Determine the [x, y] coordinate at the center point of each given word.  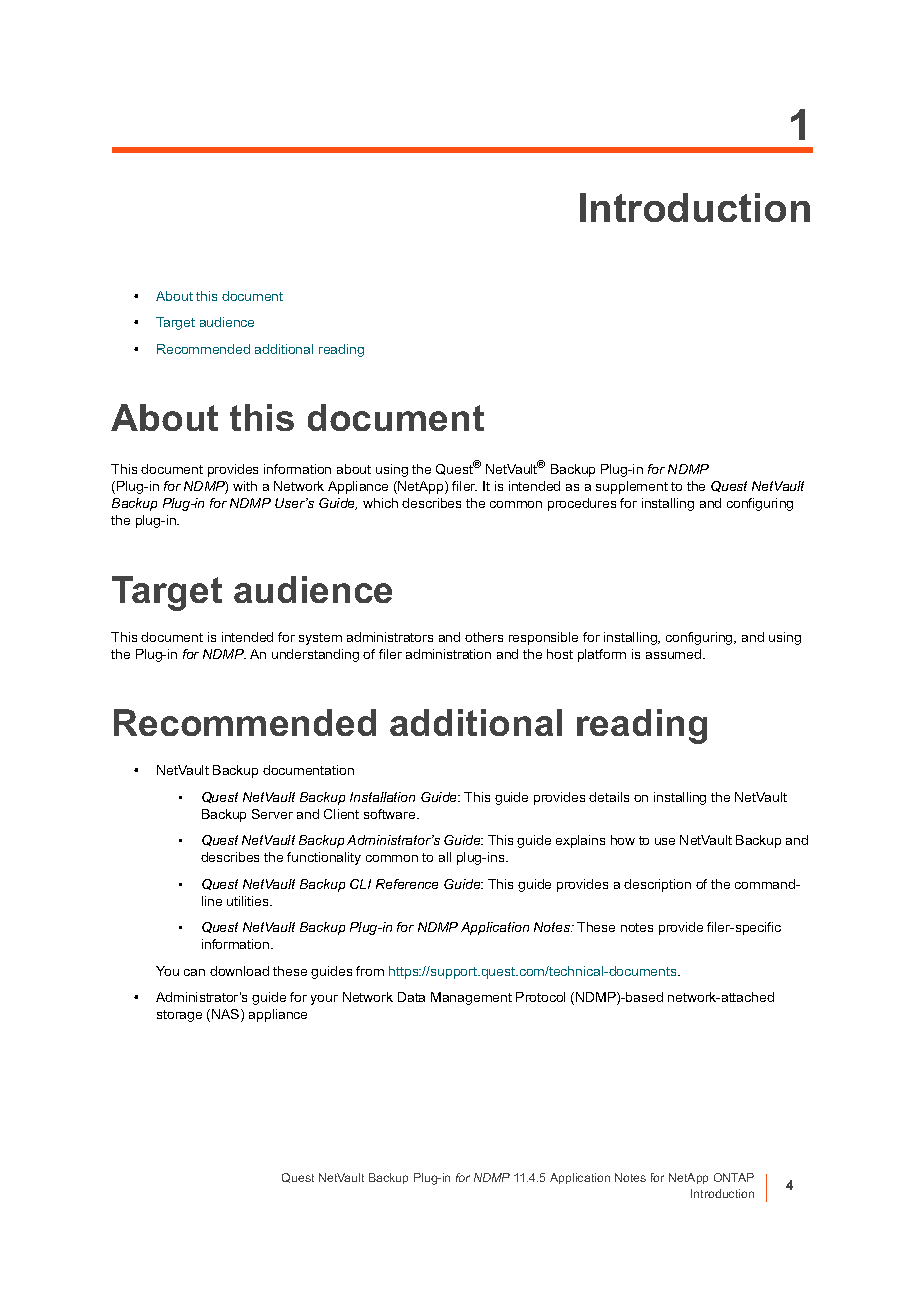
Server [272, 814]
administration [448, 654]
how [623, 840]
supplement [632, 487]
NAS [227, 1015]
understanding [315, 655]
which [380, 503]
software [391, 814]
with [245, 486]
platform [602, 655]
